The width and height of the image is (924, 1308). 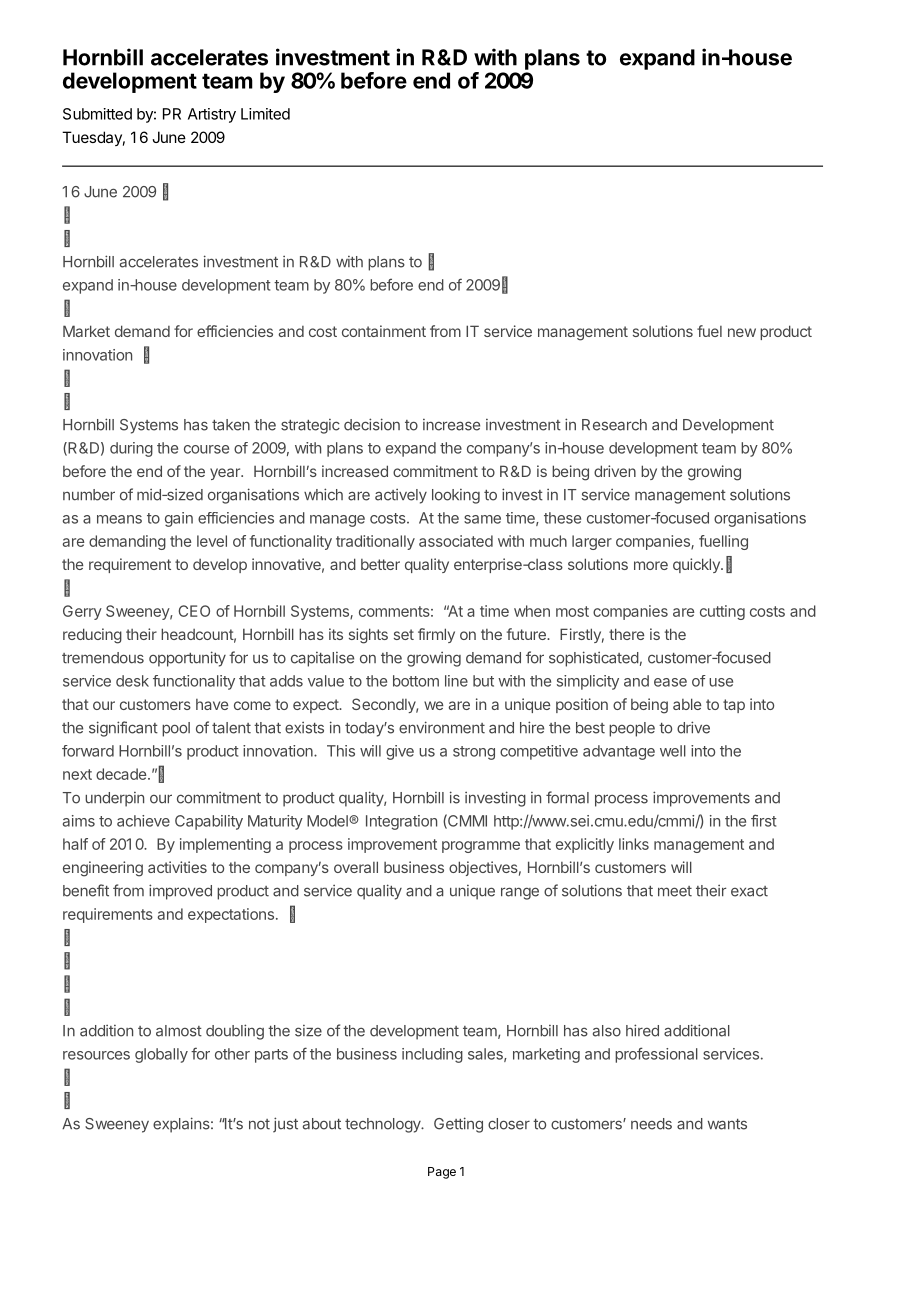 What do you see at coordinates (180, 892) in the image?
I see `improved` at bounding box center [180, 892].
